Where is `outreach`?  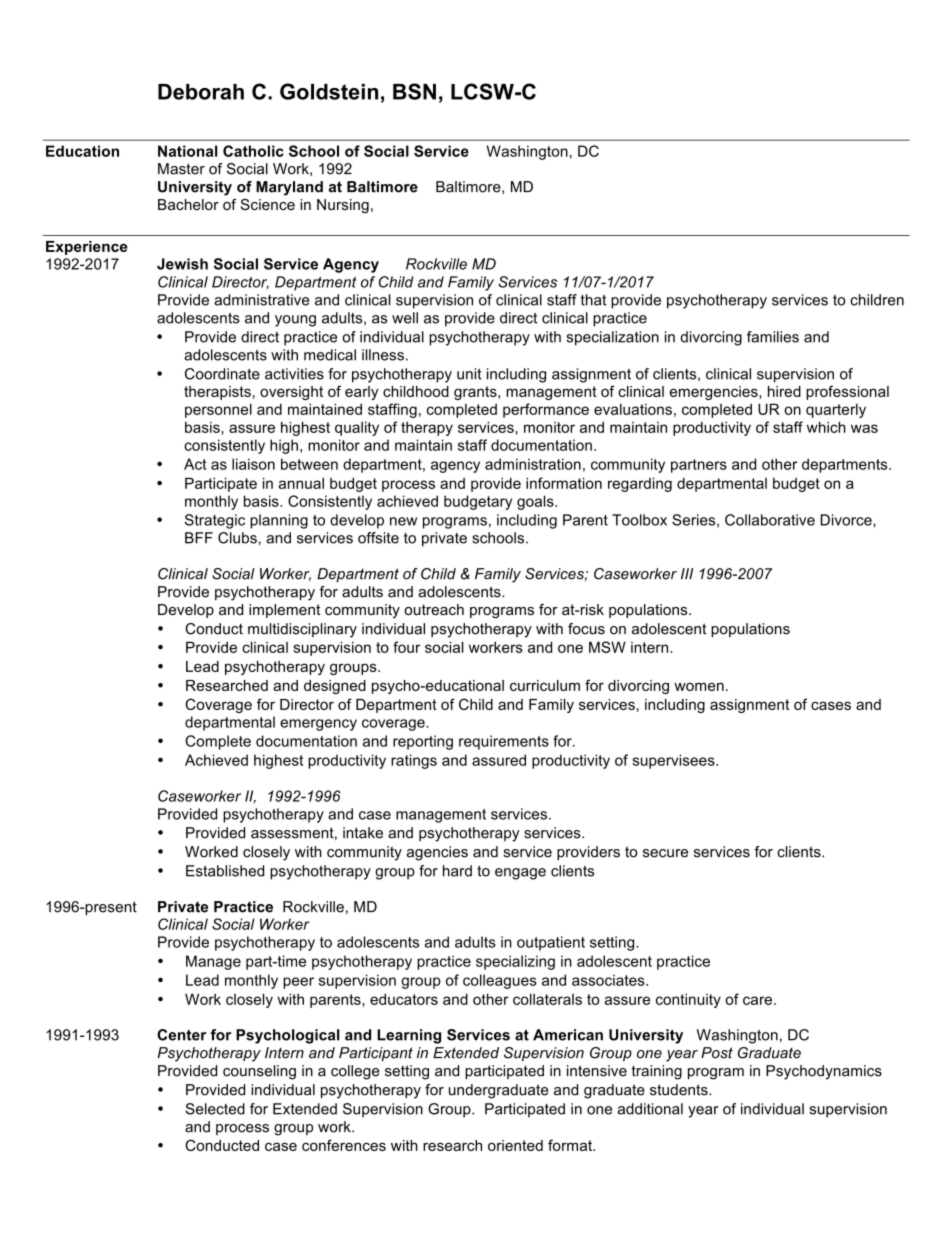 outreach is located at coordinates (434, 609).
